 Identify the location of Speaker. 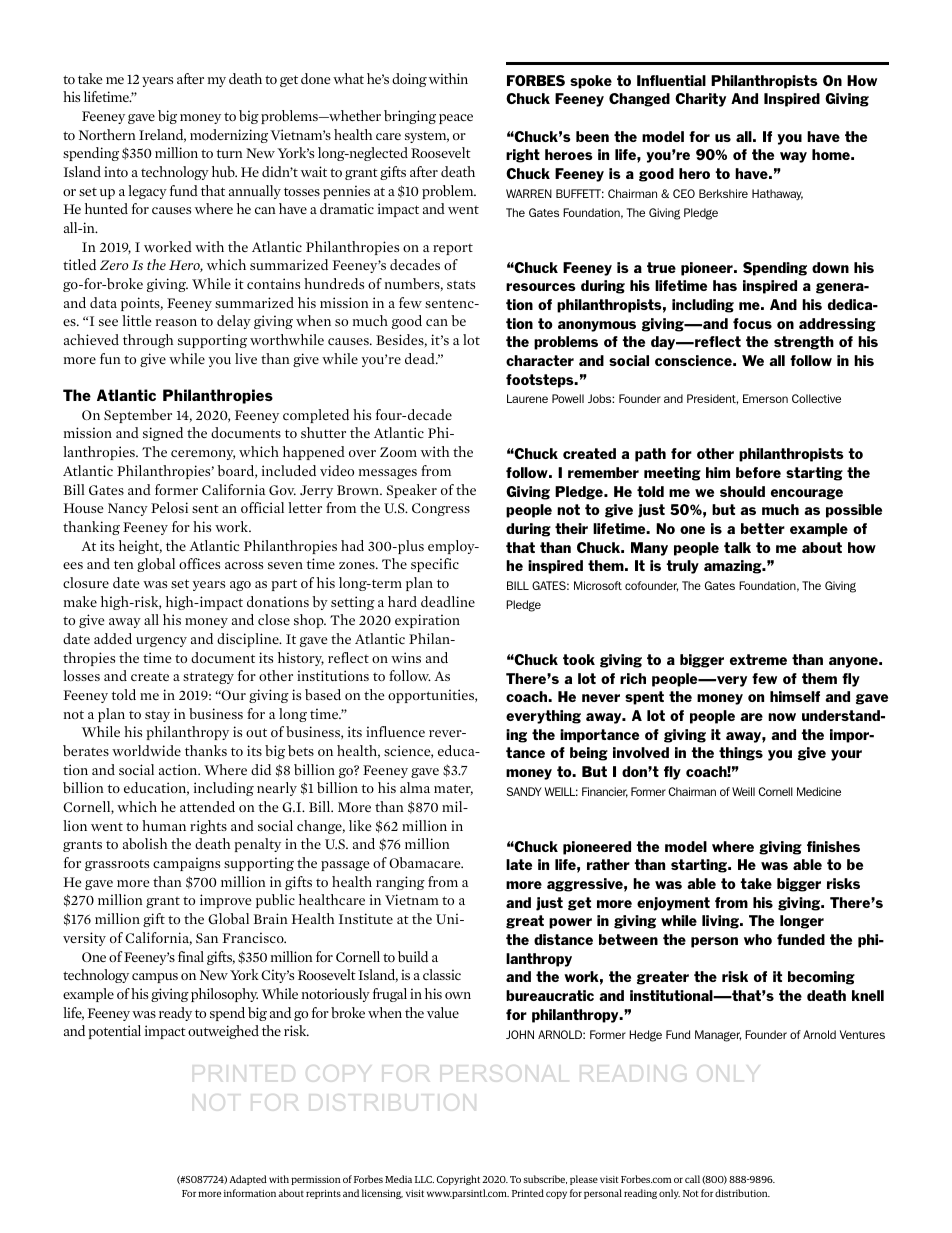
(412, 491).
